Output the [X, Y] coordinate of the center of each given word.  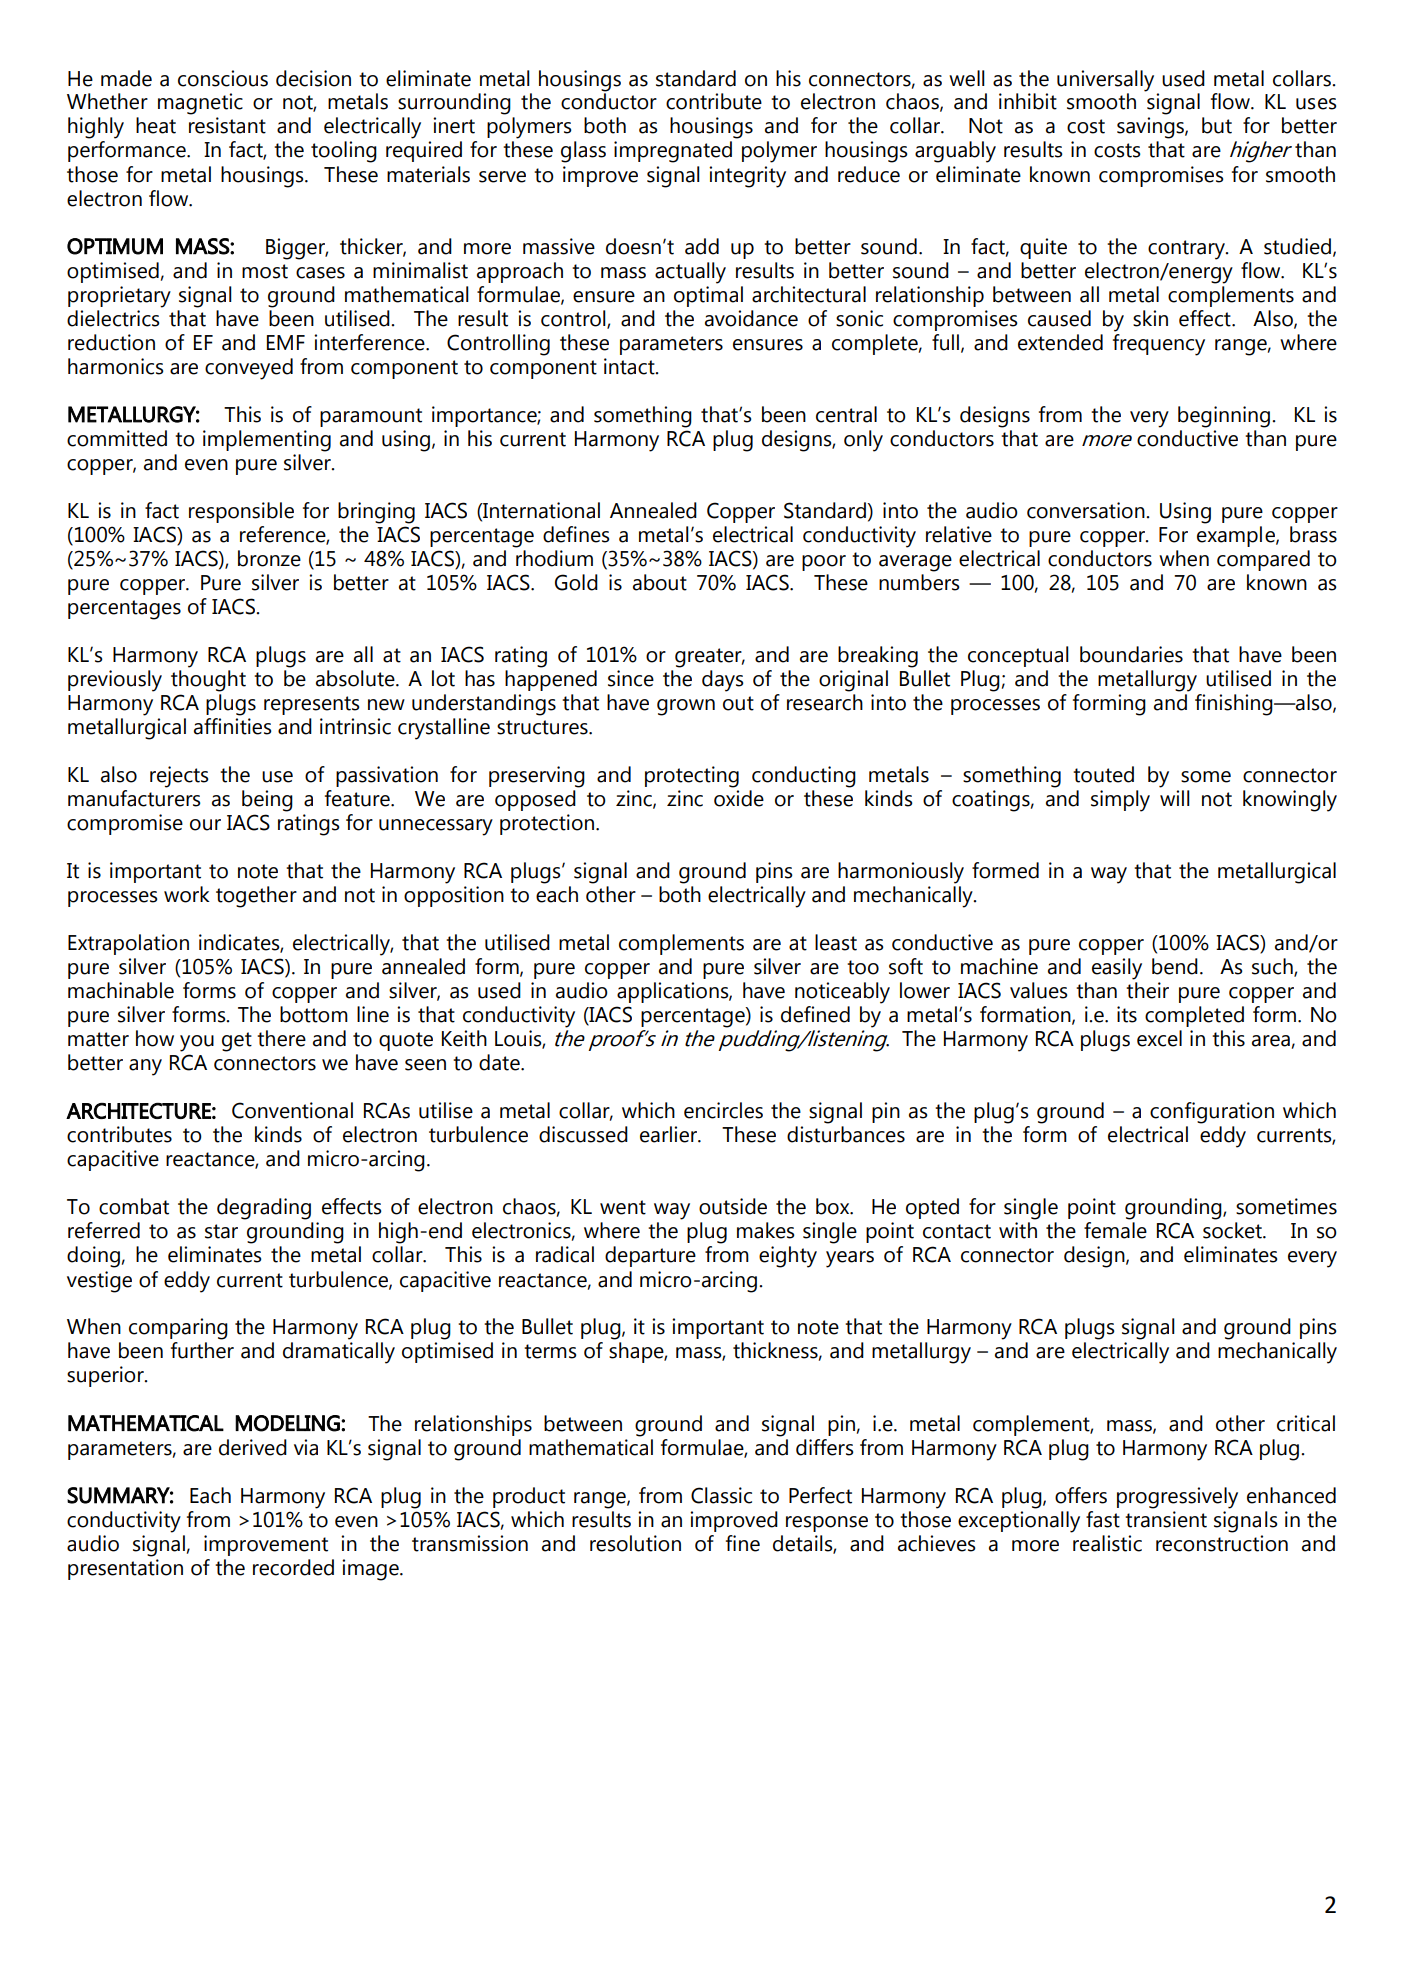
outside [733, 1206]
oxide [739, 798]
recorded [293, 1567]
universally [1105, 81]
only [863, 441]
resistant [227, 125]
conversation [1087, 510]
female [1115, 1230]
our [205, 825]
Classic [721, 1495]
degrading [264, 1209]
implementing [267, 441]
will [1175, 798]
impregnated [673, 152]
